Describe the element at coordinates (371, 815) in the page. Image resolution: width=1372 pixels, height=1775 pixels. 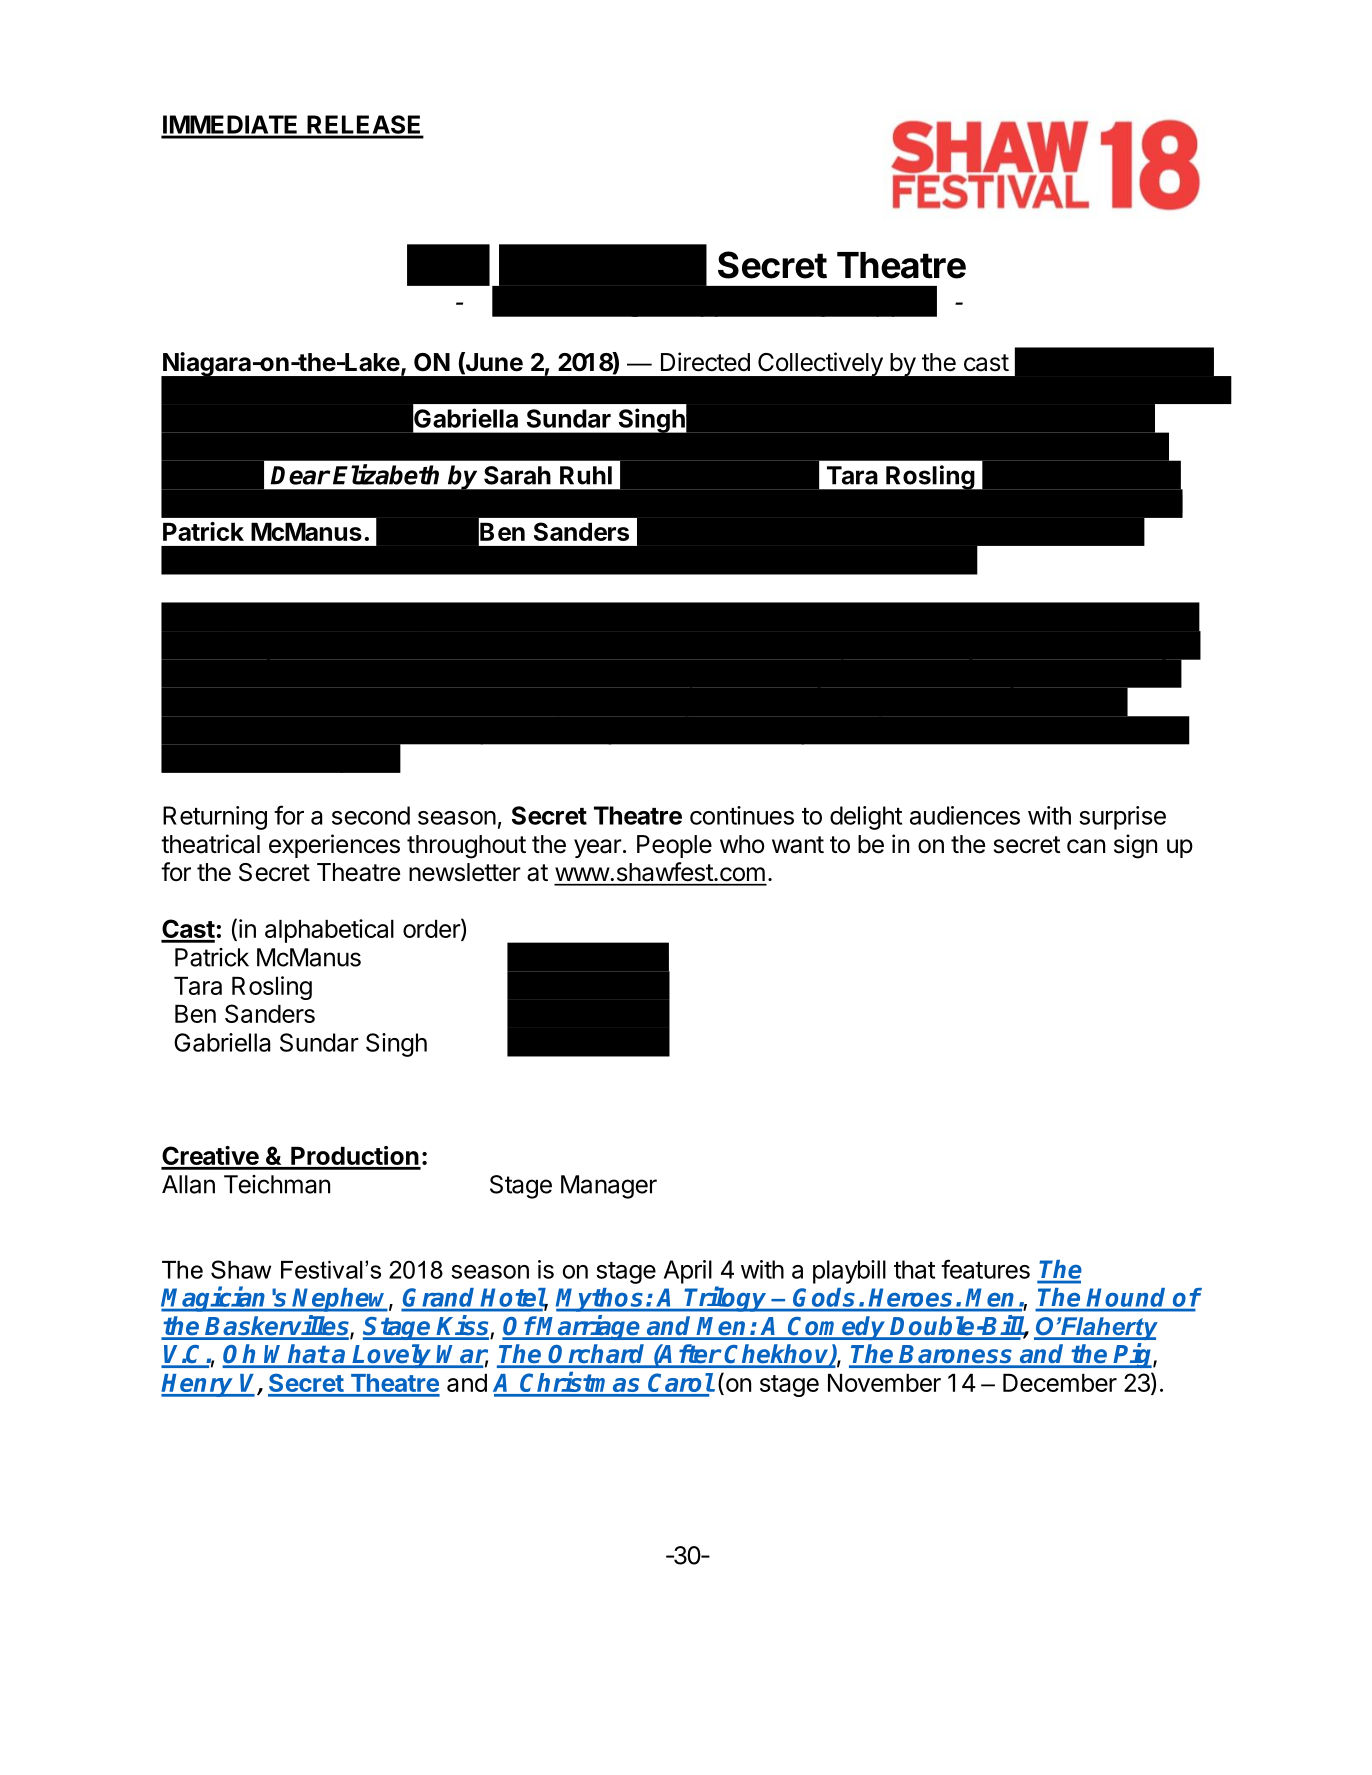
I see `second` at that location.
